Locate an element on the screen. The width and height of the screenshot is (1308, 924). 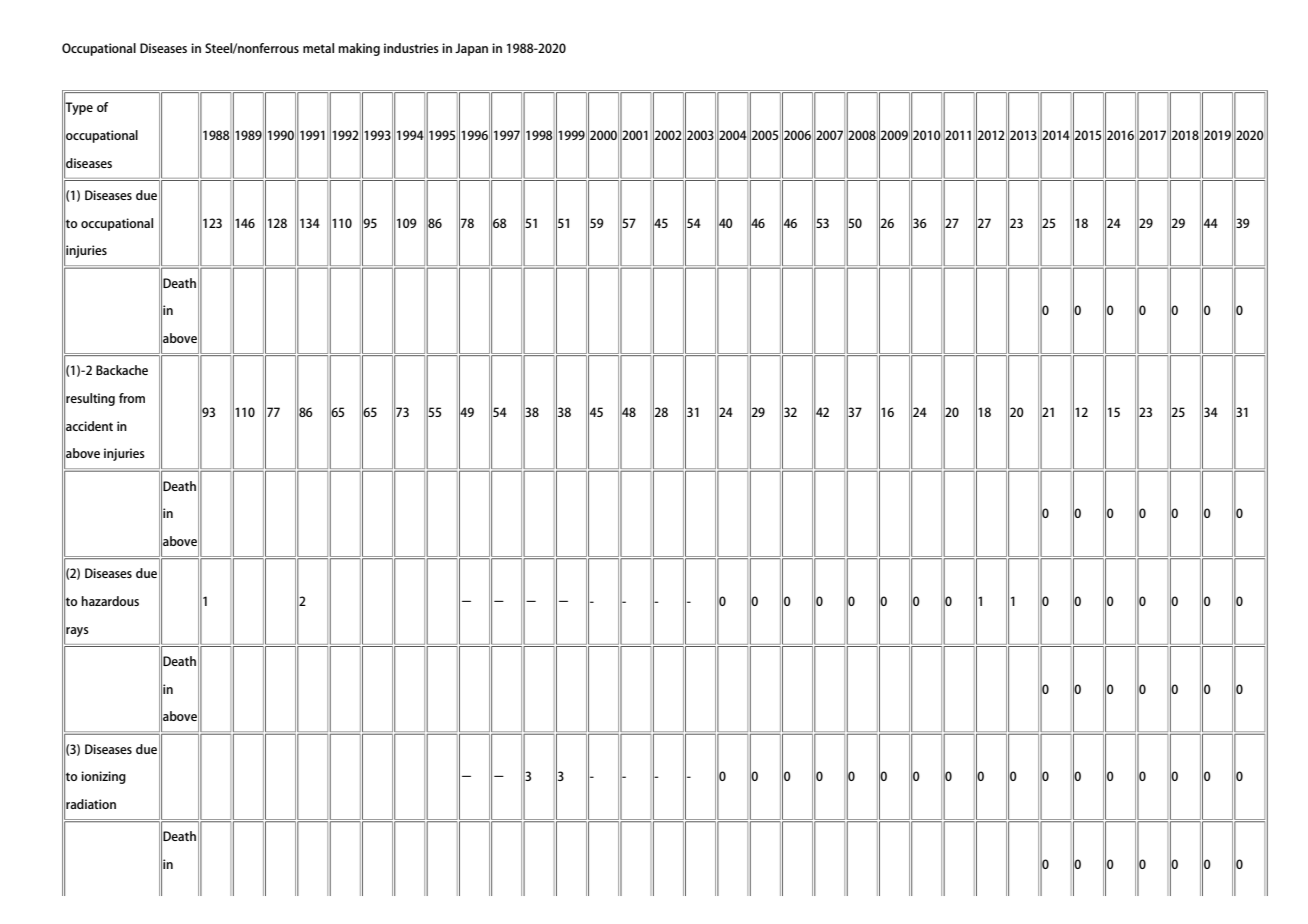
Backache is located at coordinates (122, 370).
